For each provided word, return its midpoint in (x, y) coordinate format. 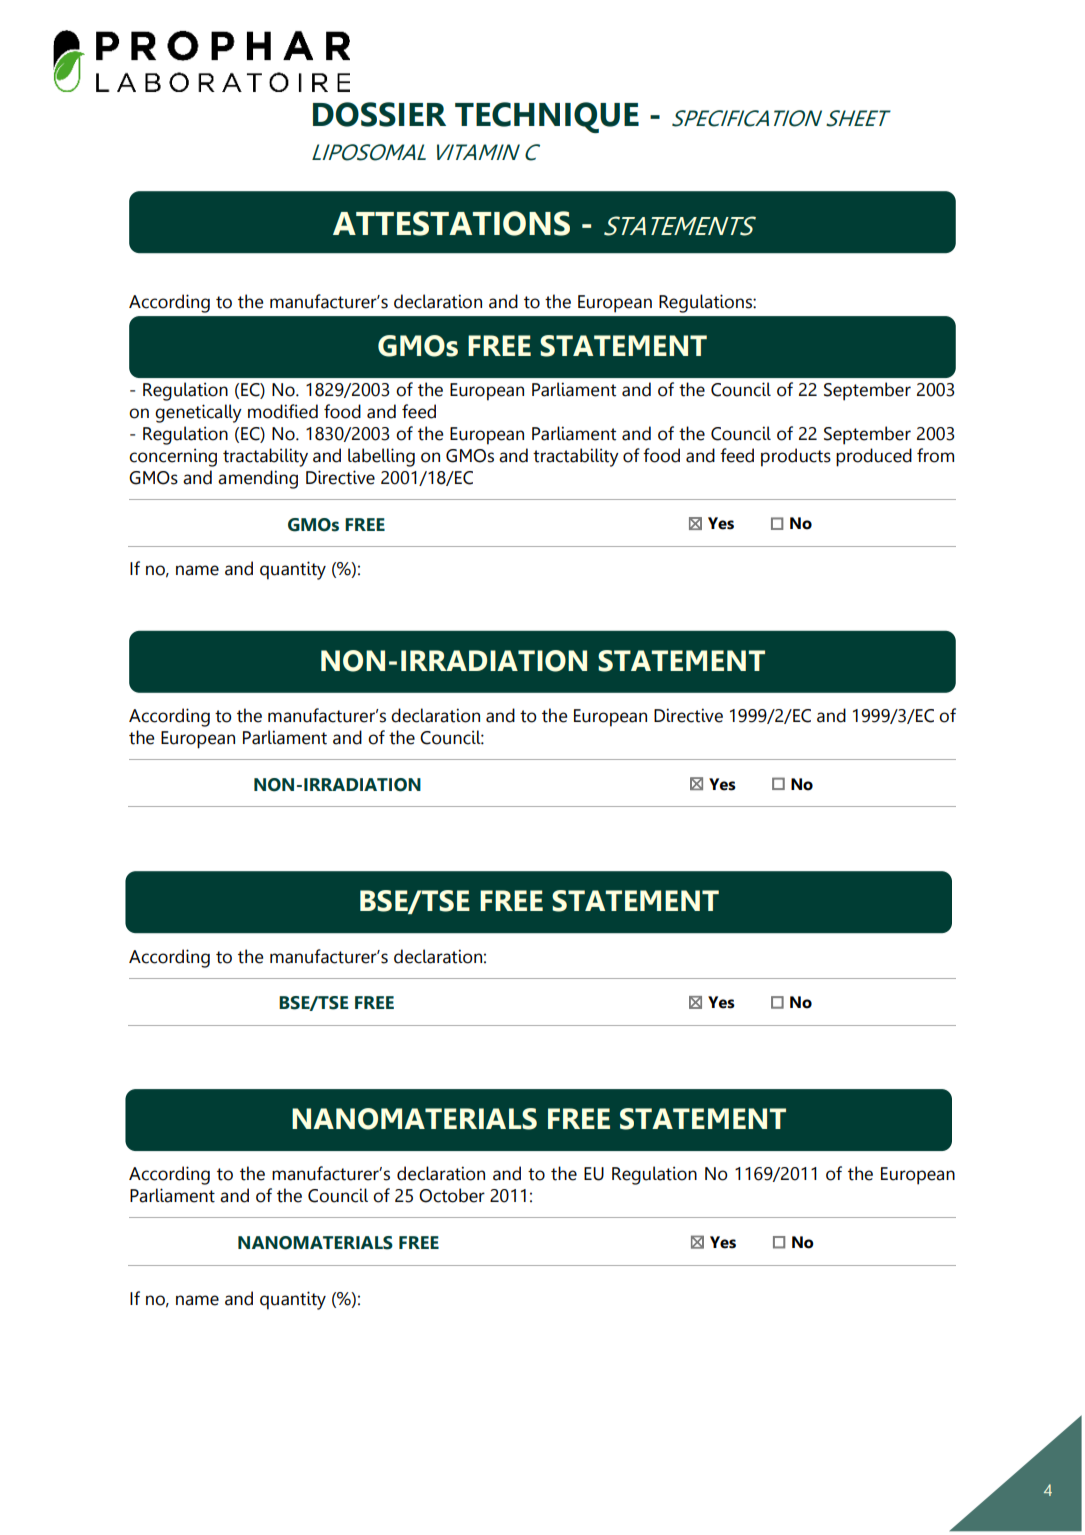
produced (874, 457)
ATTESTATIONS (451, 223)
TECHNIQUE (547, 117)
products (796, 457)
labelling (381, 457)
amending (258, 479)
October (452, 1195)
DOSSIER (379, 114)
